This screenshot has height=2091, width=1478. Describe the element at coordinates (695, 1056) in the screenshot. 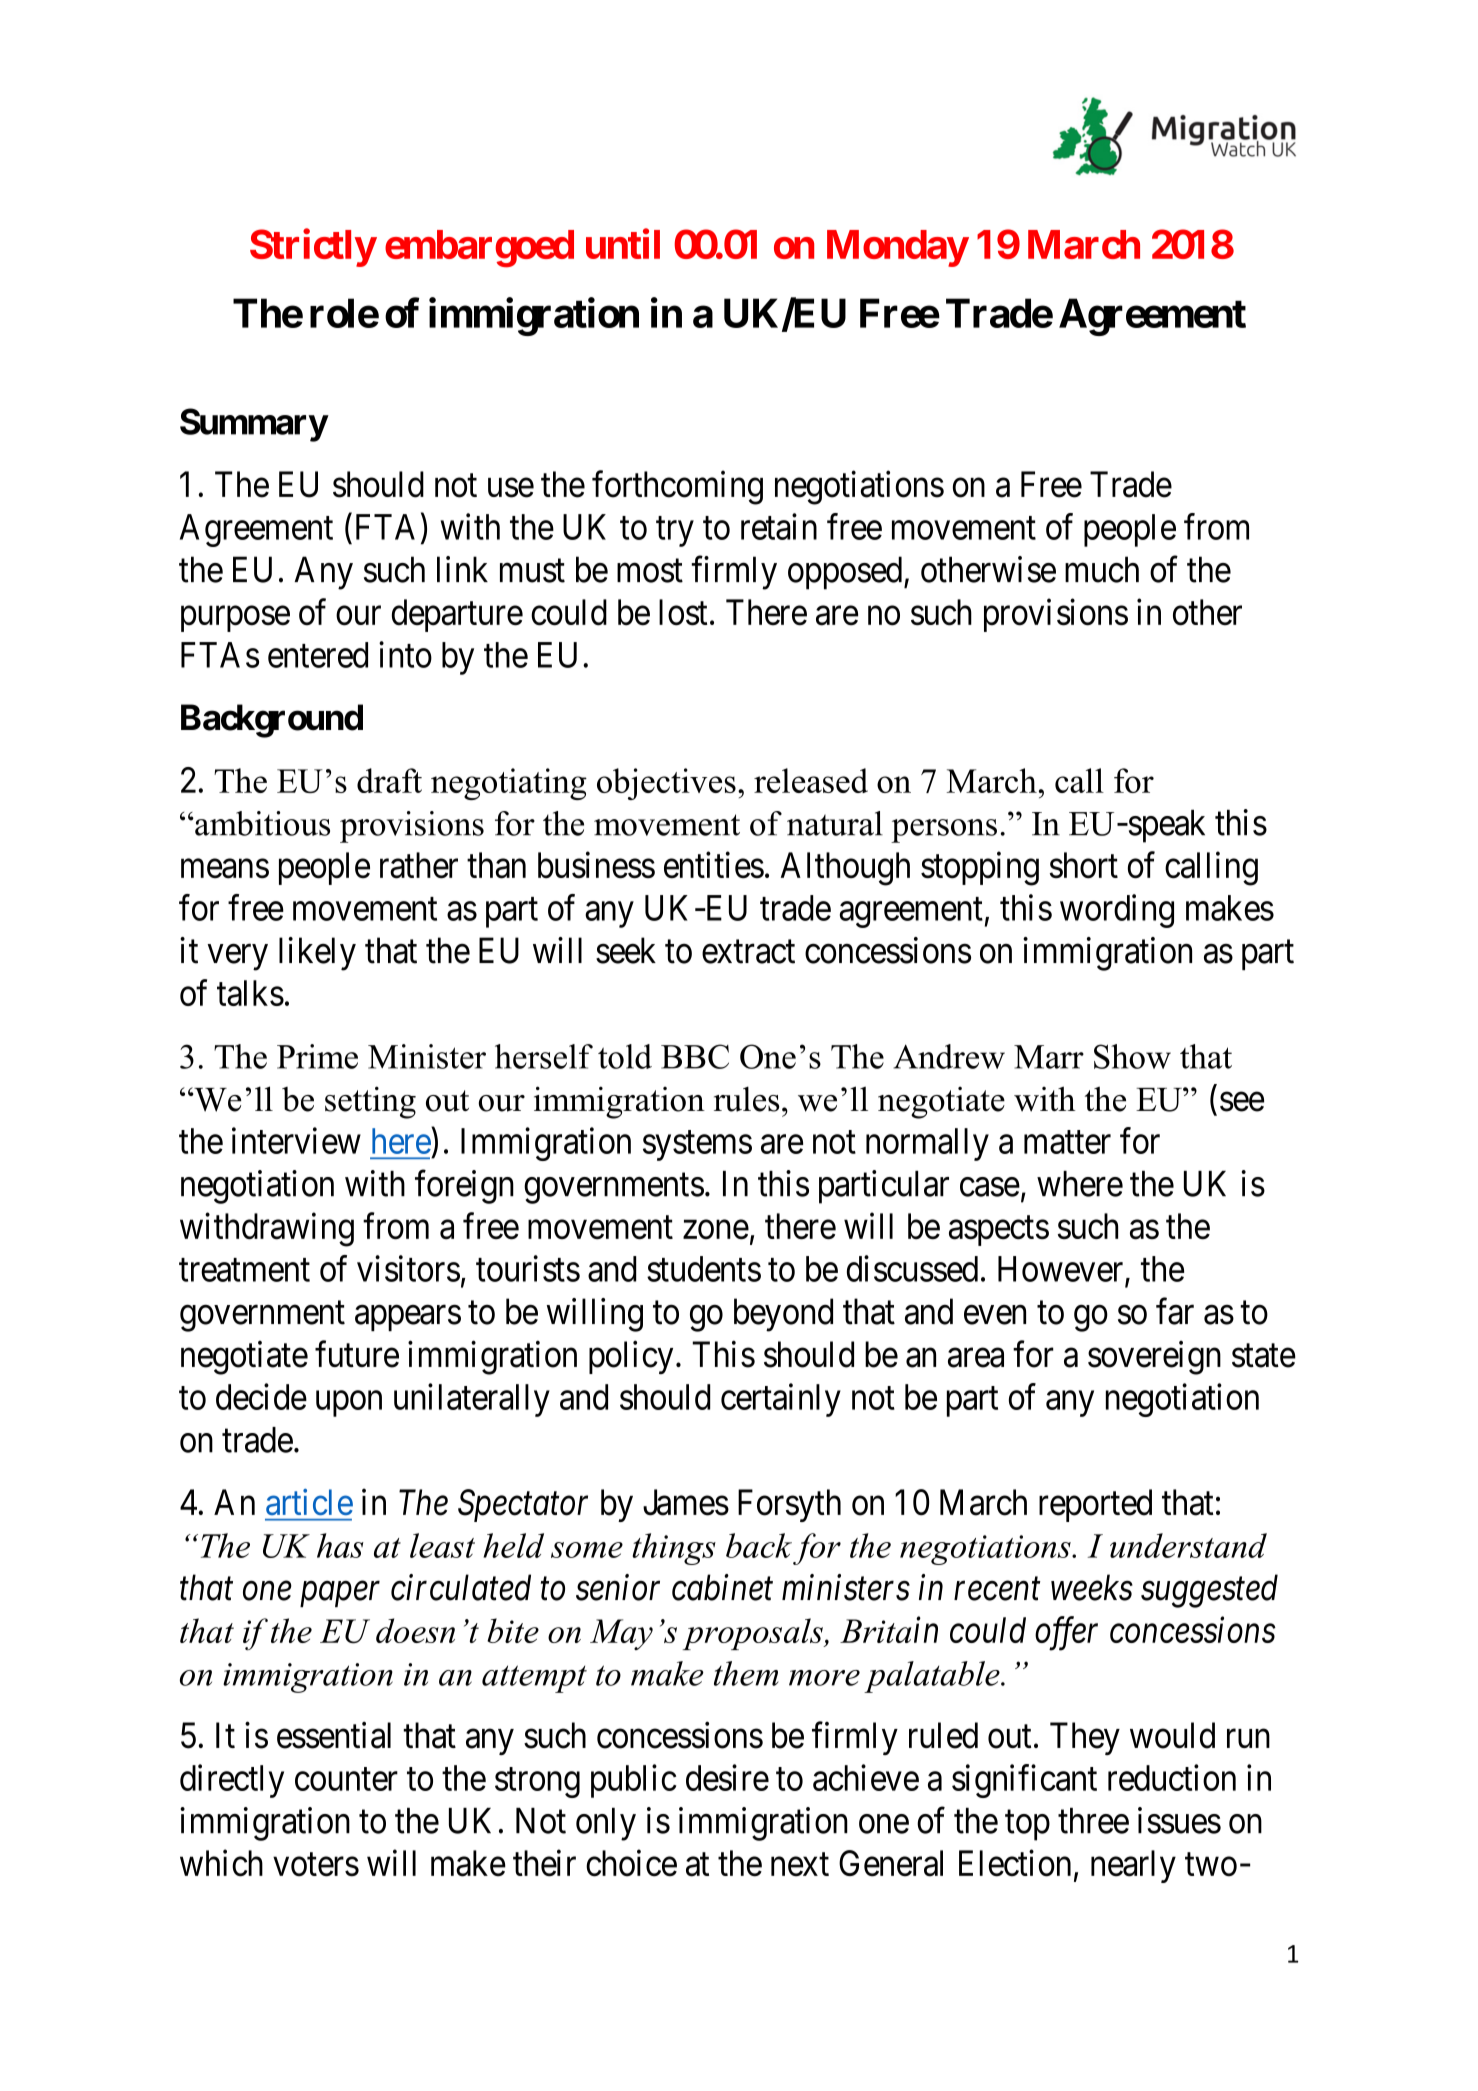

I see `BBC` at that location.
